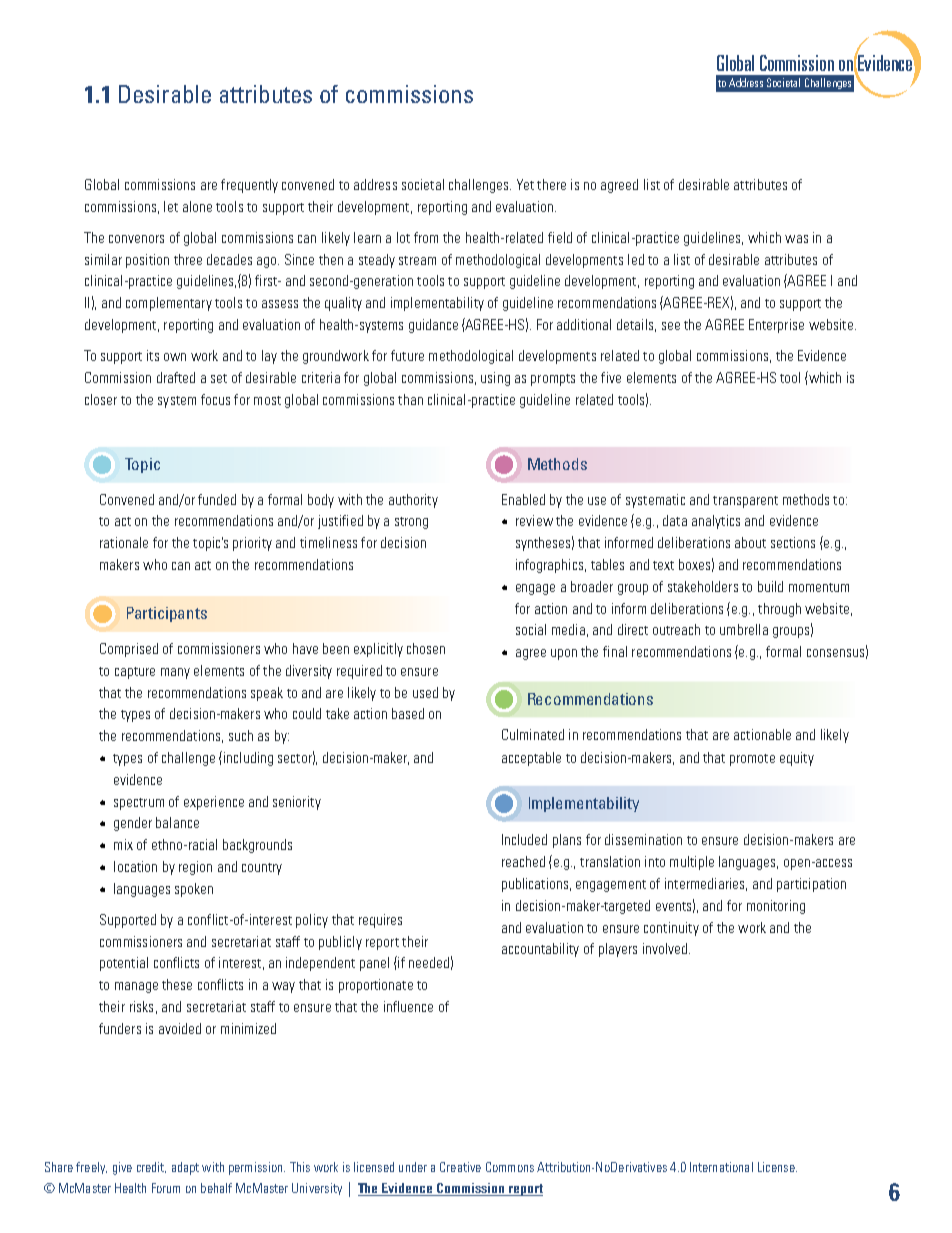 The height and width of the page is (1233, 952). What do you see at coordinates (796, 239) in the page?
I see `was` at bounding box center [796, 239].
